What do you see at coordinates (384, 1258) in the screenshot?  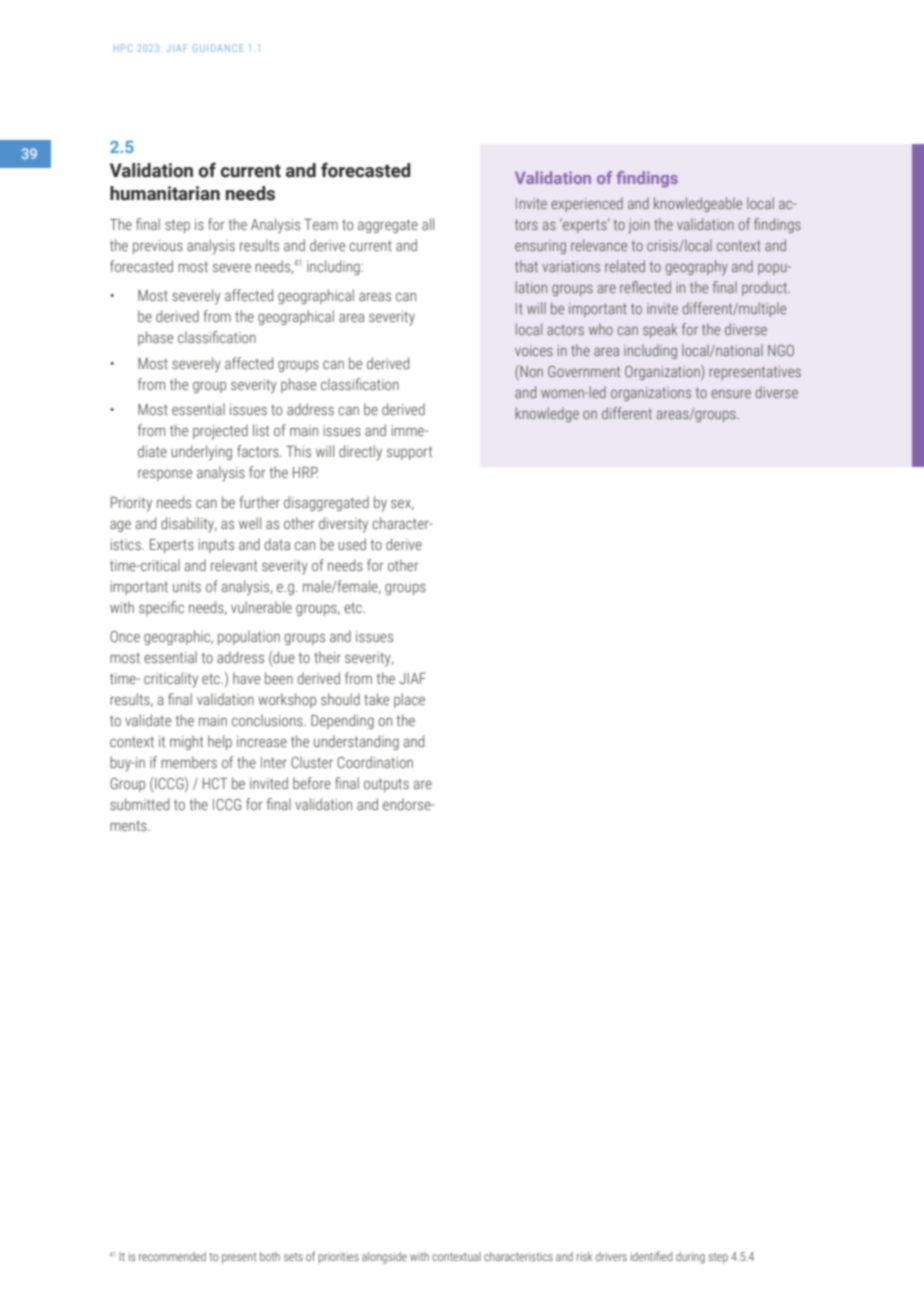 I see `alongside` at bounding box center [384, 1258].
